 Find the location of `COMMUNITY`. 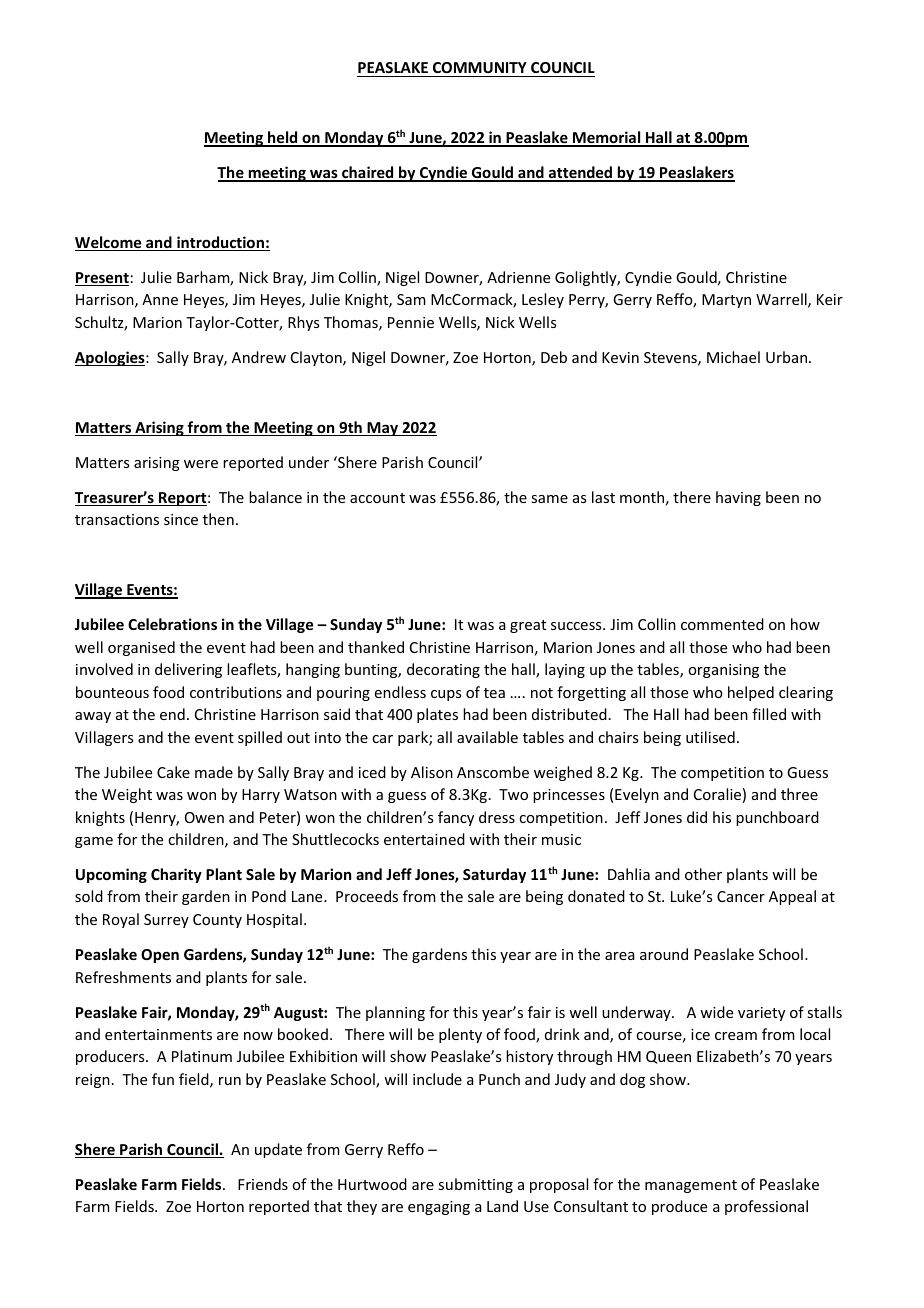

COMMUNITY is located at coordinates (480, 67).
